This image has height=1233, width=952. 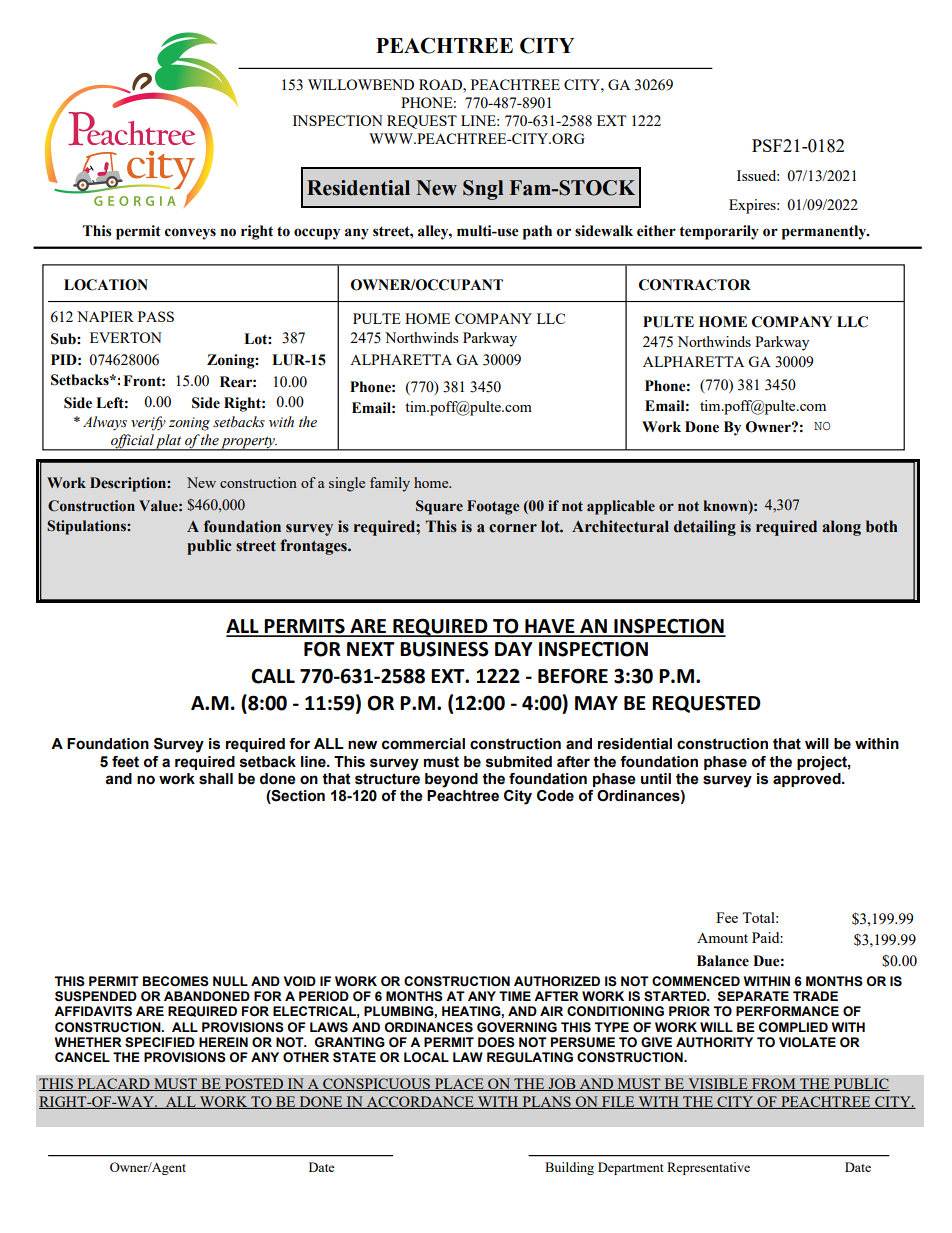 What do you see at coordinates (273, 676) in the image?
I see `CALL` at bounding box center [273, 676].
